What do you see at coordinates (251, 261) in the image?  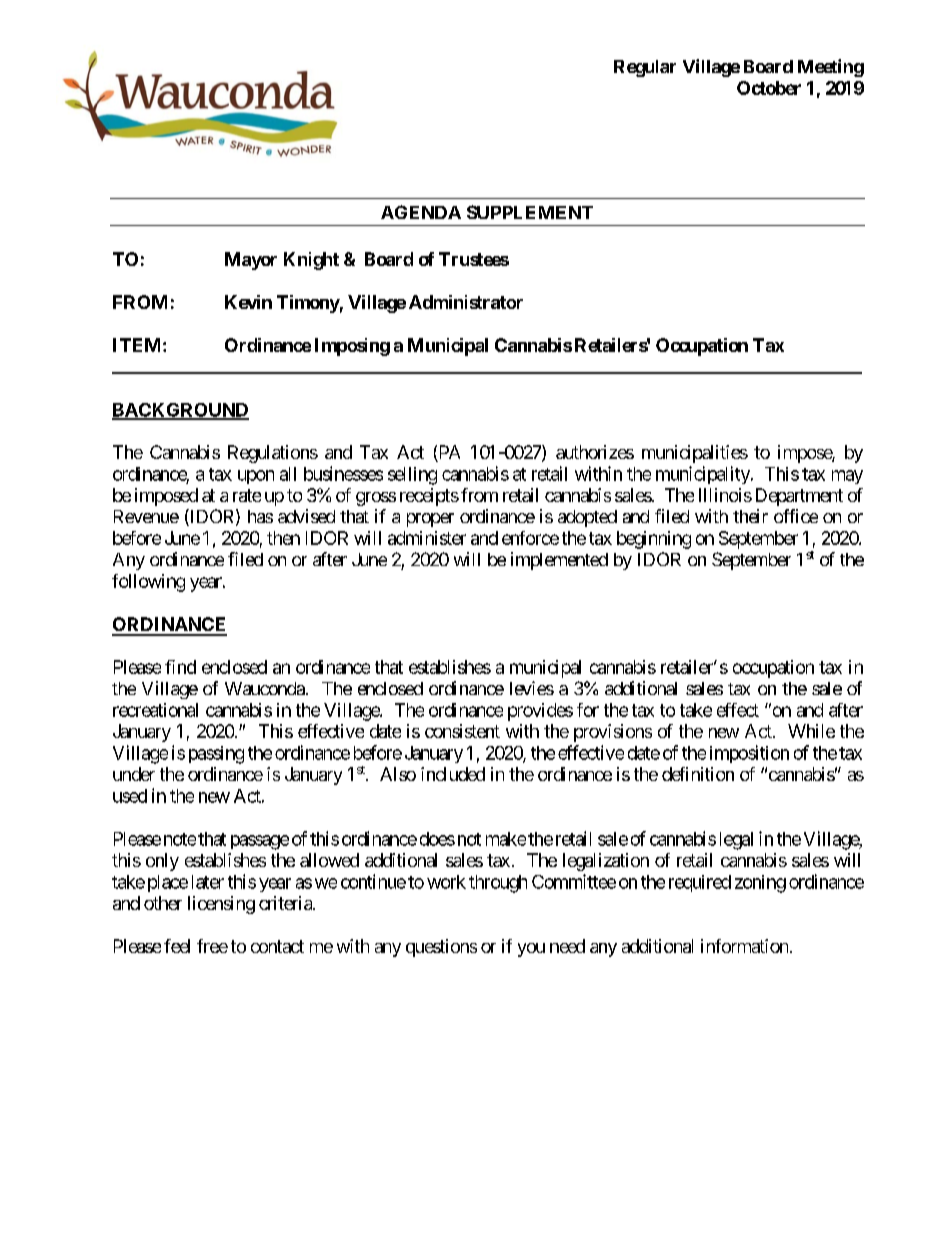 I see `Mayor` at bounding box center [251, 261].
